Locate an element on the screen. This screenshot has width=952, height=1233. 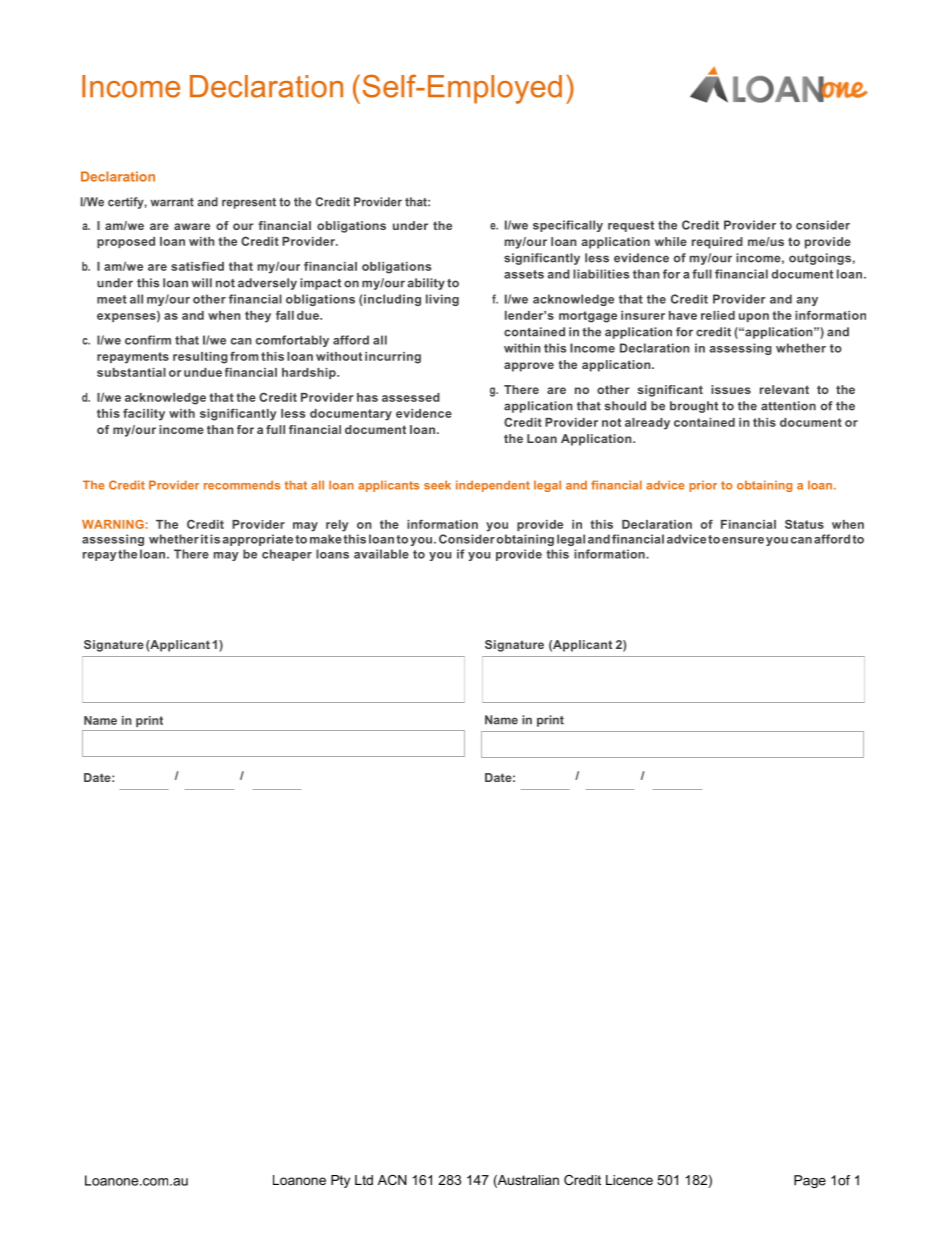
ACN is located at coordinates (392, 1180).
